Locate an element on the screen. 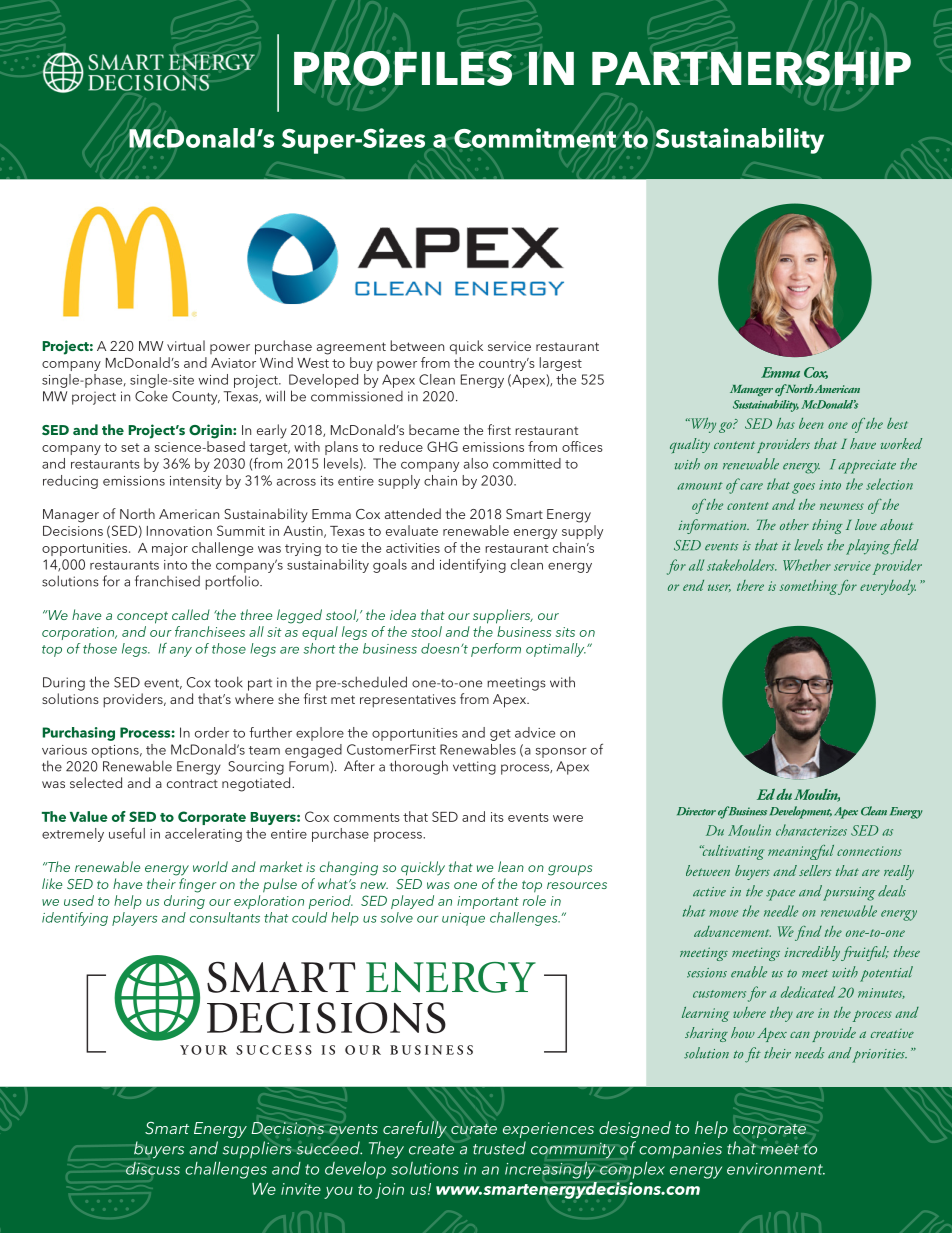  trusted is located at coordinates (499, 1148).
